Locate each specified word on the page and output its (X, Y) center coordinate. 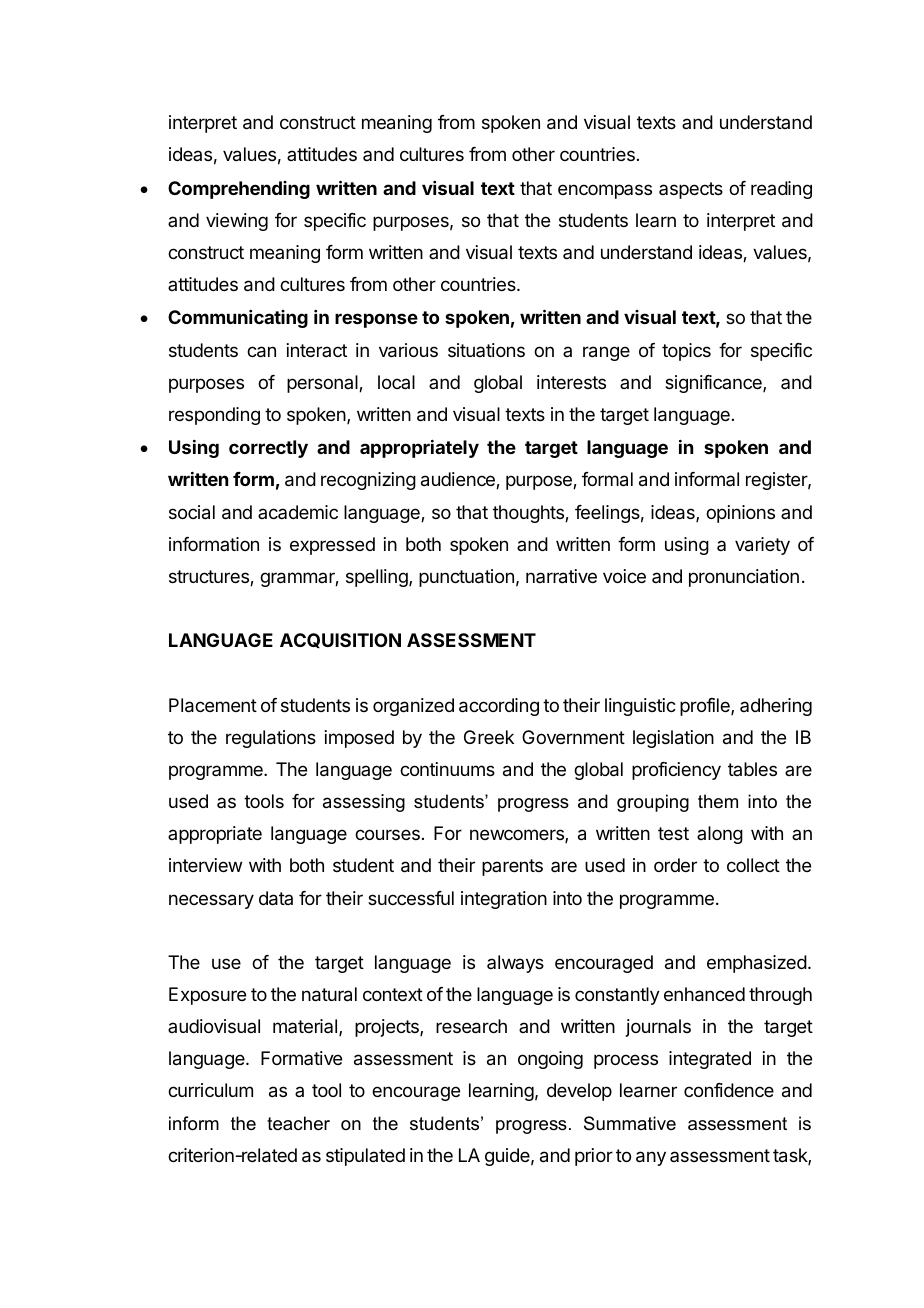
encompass (605, 191)
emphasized (757, 964)
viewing (237, 222)
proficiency (676, 771)
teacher (298, 1123)
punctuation (466, 578)
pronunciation (744, 578)
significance (714, 384)
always (515, 964)
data (276, 898)
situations (486, 350)
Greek (489, 737)
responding (214, 416)
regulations (271, 739)
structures (210, 578)
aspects (691, 190)
